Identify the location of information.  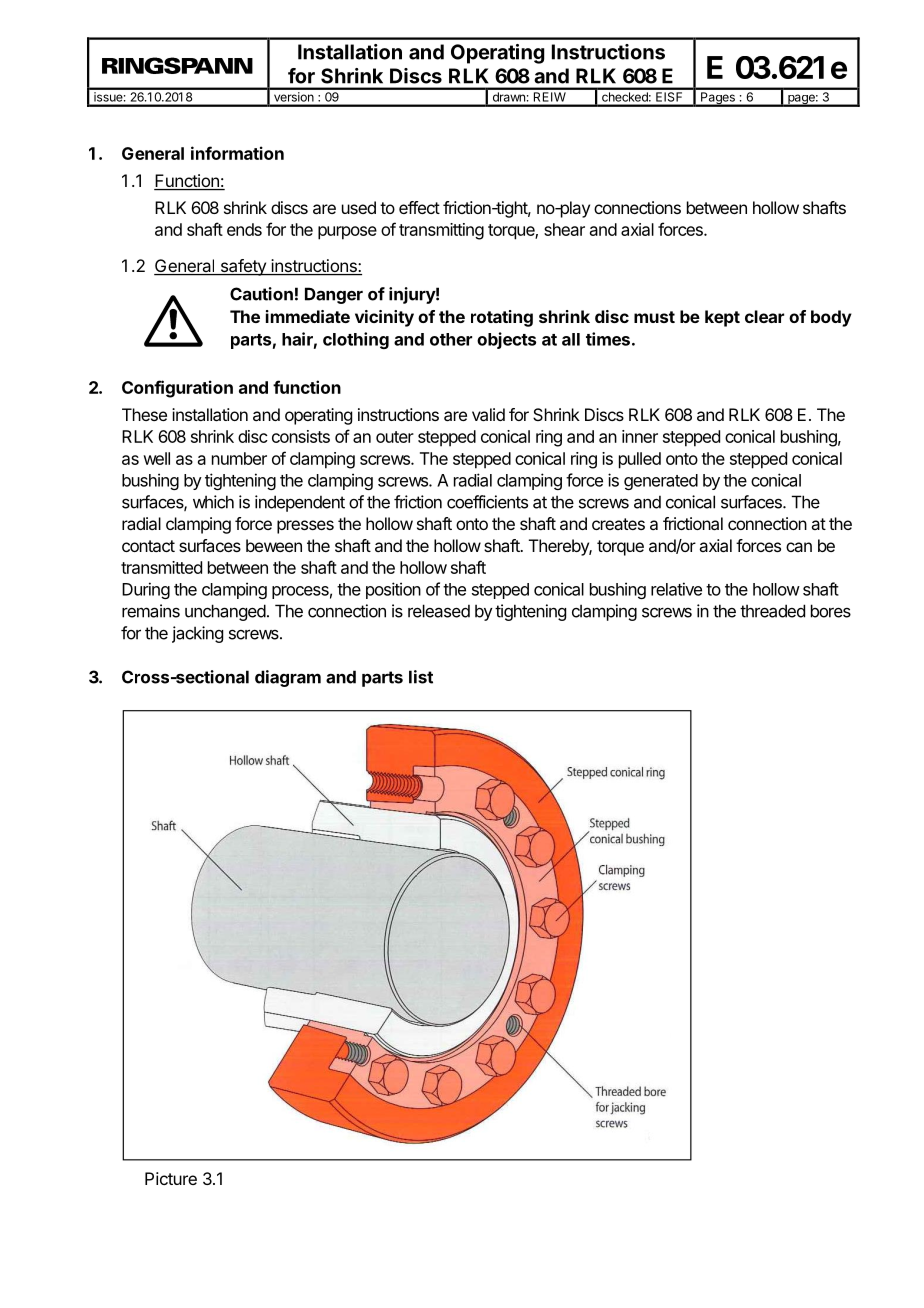
(237, 153).
